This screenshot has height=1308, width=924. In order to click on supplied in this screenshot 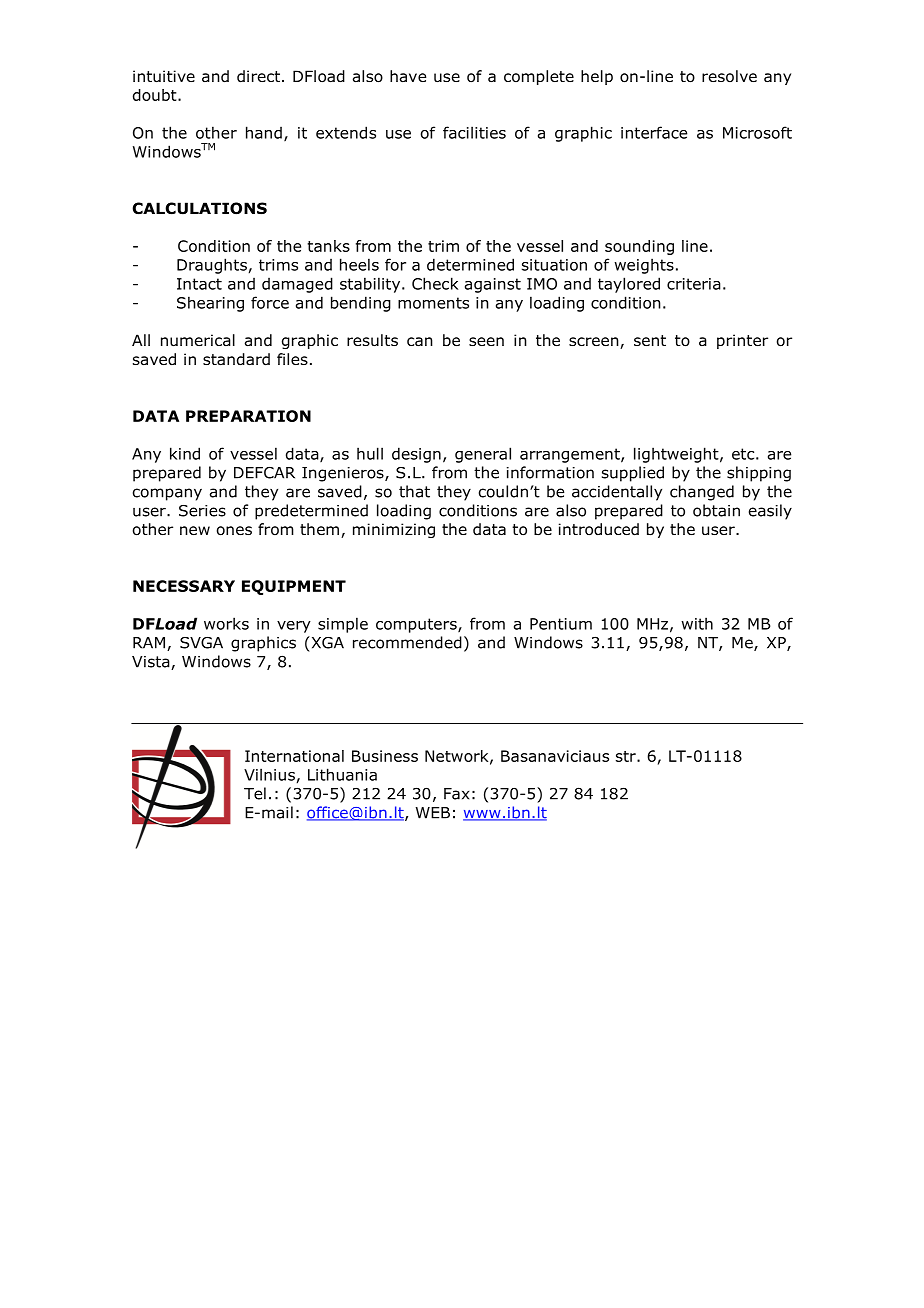, I will do `click(633, 474)`.
